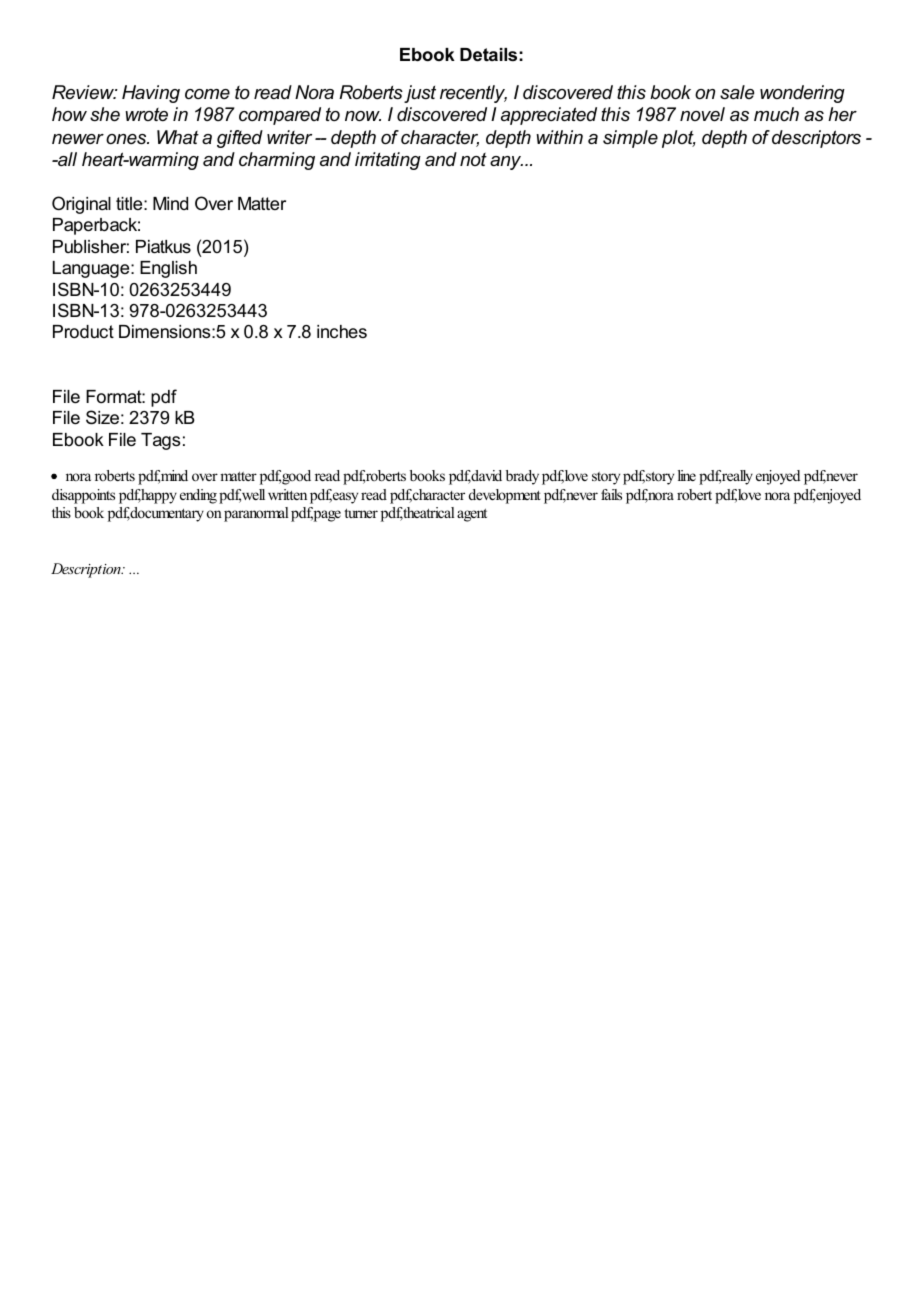  What do you see at coordinates (420, 94) in the screenshot?
I see `just` at bounding box center [420, 94].
